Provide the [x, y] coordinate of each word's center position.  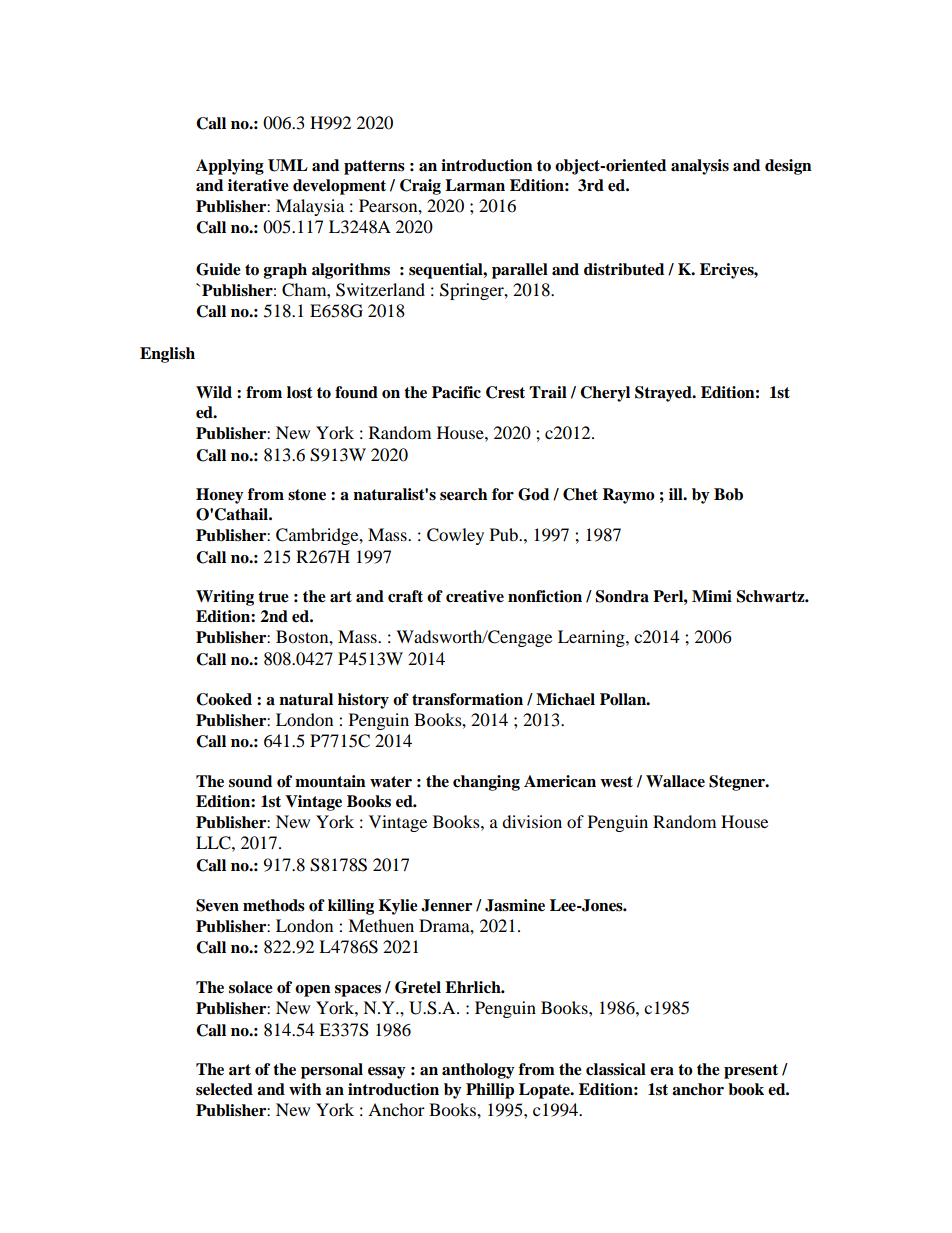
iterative [258, 185]
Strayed [664, 394]
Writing [225, 598]
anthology [478, 1071]
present [751, 1071]
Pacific [456, 392]
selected [224, 1089]
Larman [475, 185]
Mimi [712, 596]
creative [475, 596]
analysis [700, 167]
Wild [214, 392]
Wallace [675, 781]
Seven [217, 905]
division [532, 821]
